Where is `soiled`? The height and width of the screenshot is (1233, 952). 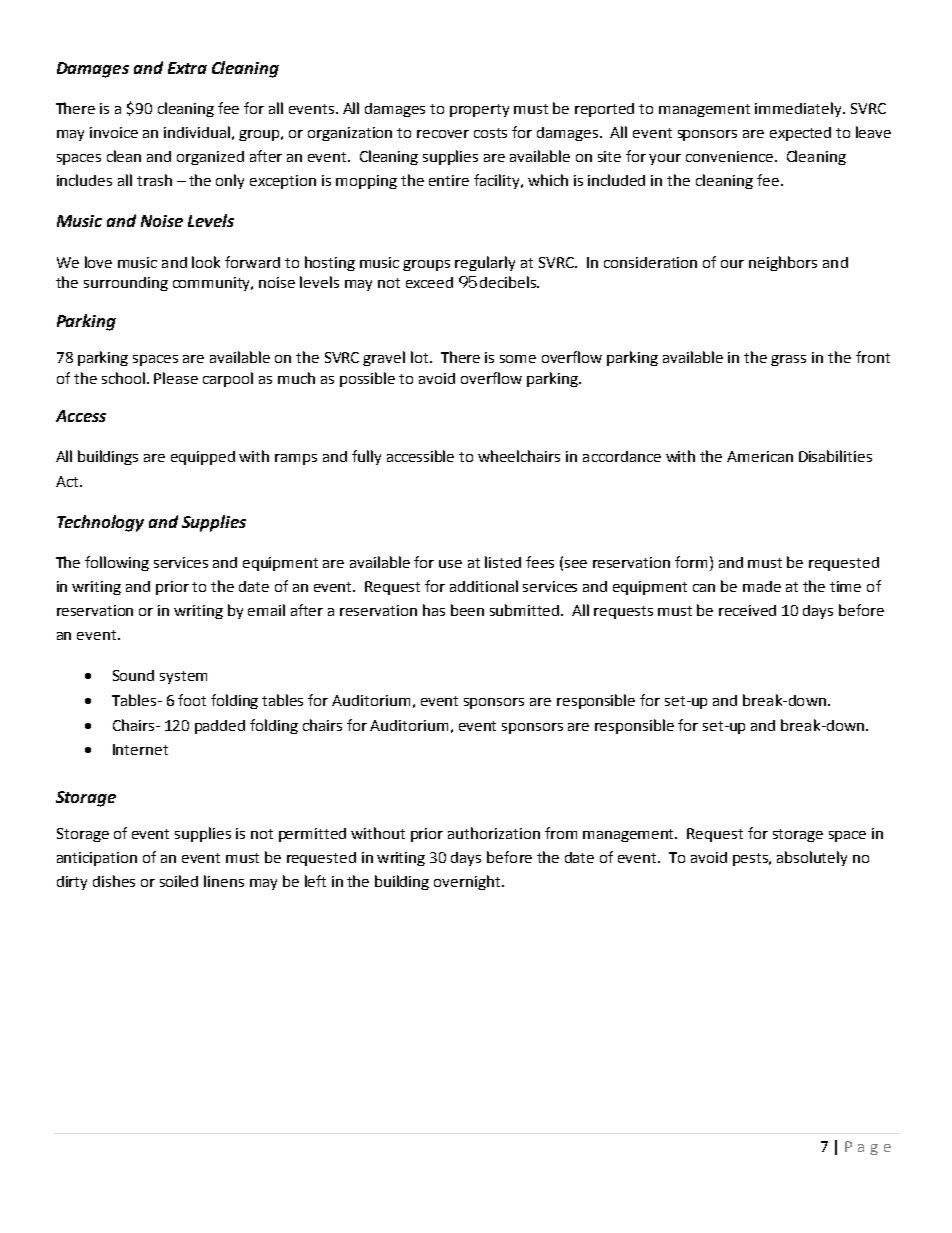 soiled is located at coordinates (179, 881).
